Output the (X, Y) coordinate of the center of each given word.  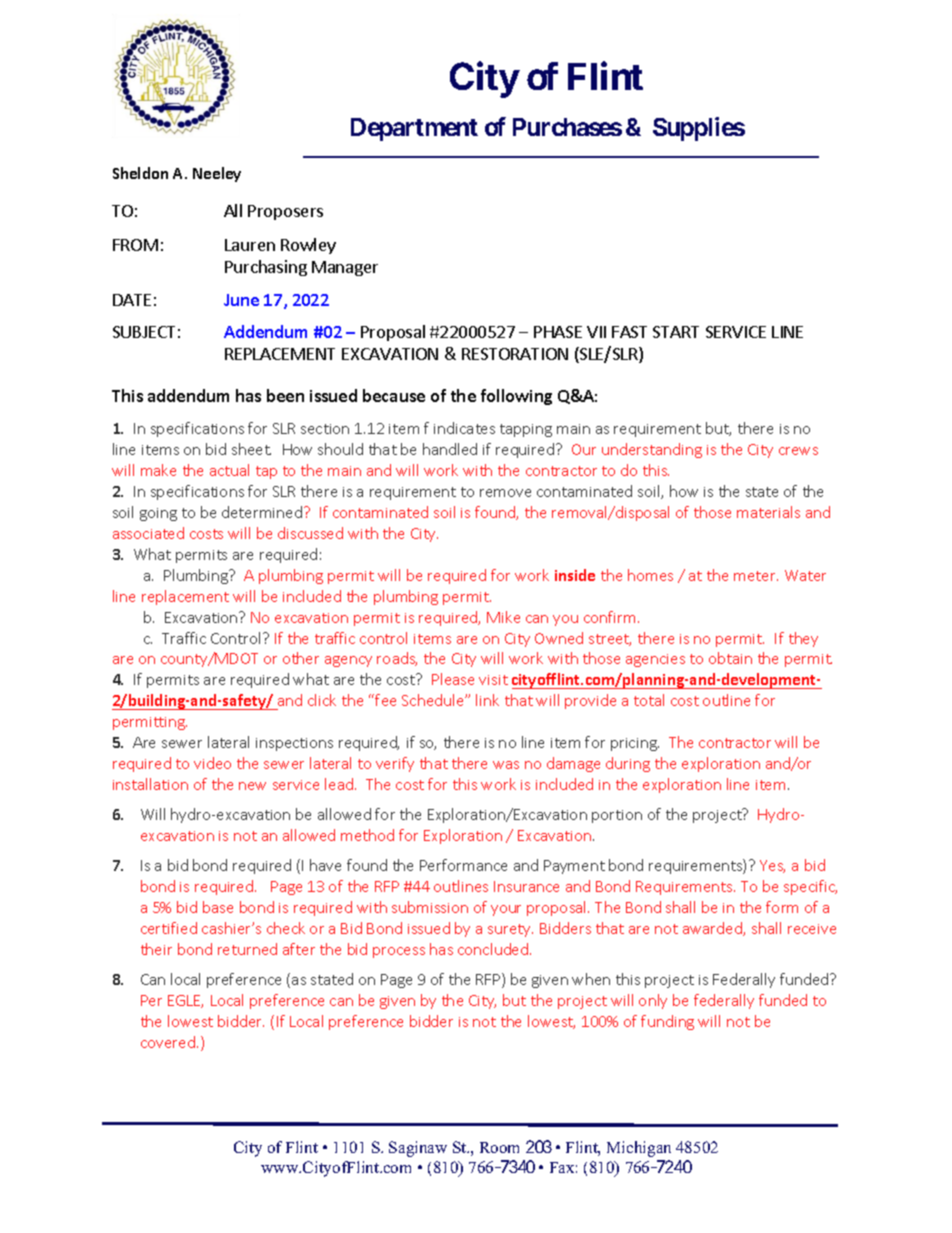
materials (768, 512)
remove (505, 493)
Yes (772, 866)
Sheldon (140, 173)
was (506, 765)
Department (414, 129)
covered (168, 1042)
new (252, 786)
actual (229, 470)
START (676, 332)
